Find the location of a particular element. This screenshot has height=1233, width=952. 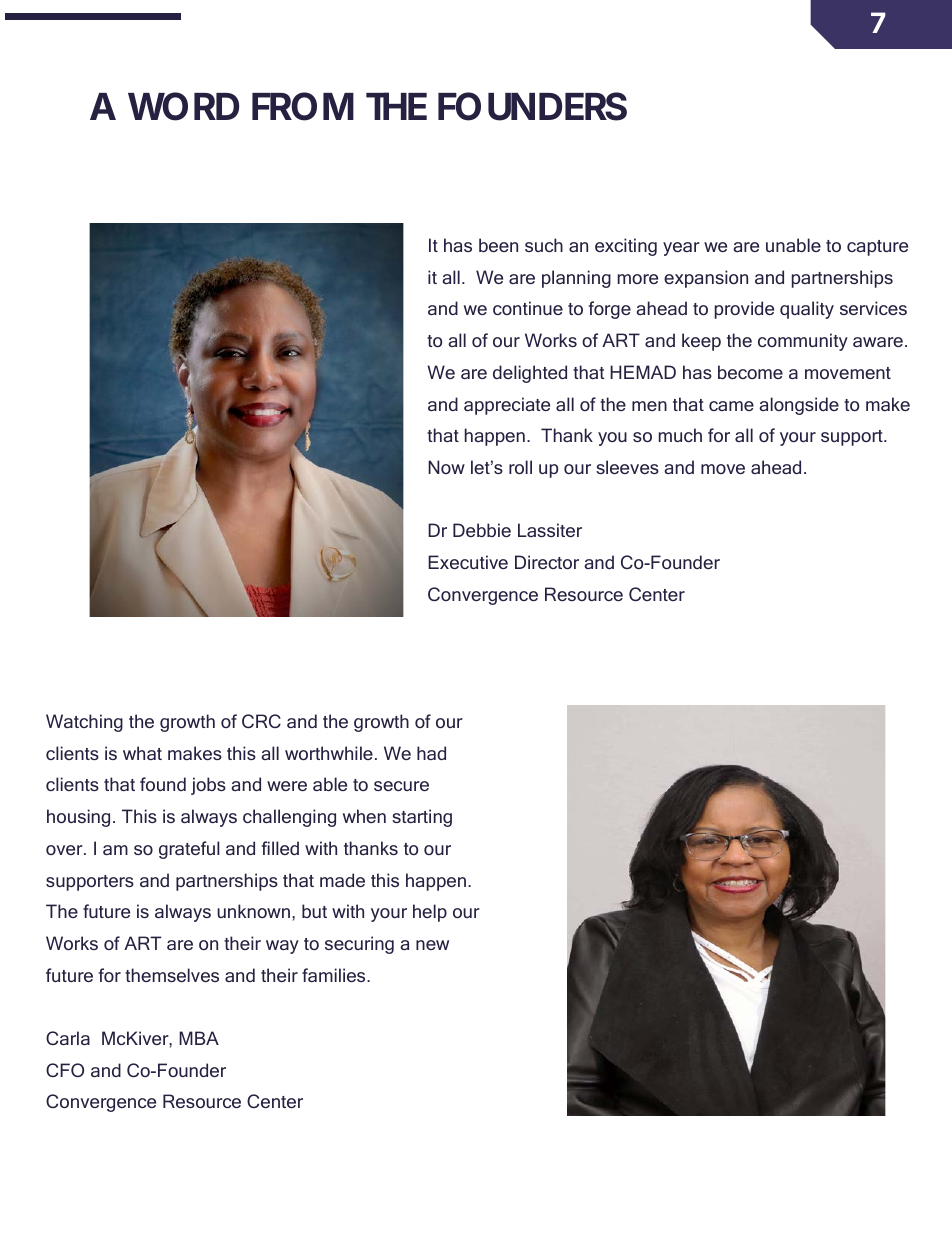

new is located at coordinates (432, 945).
